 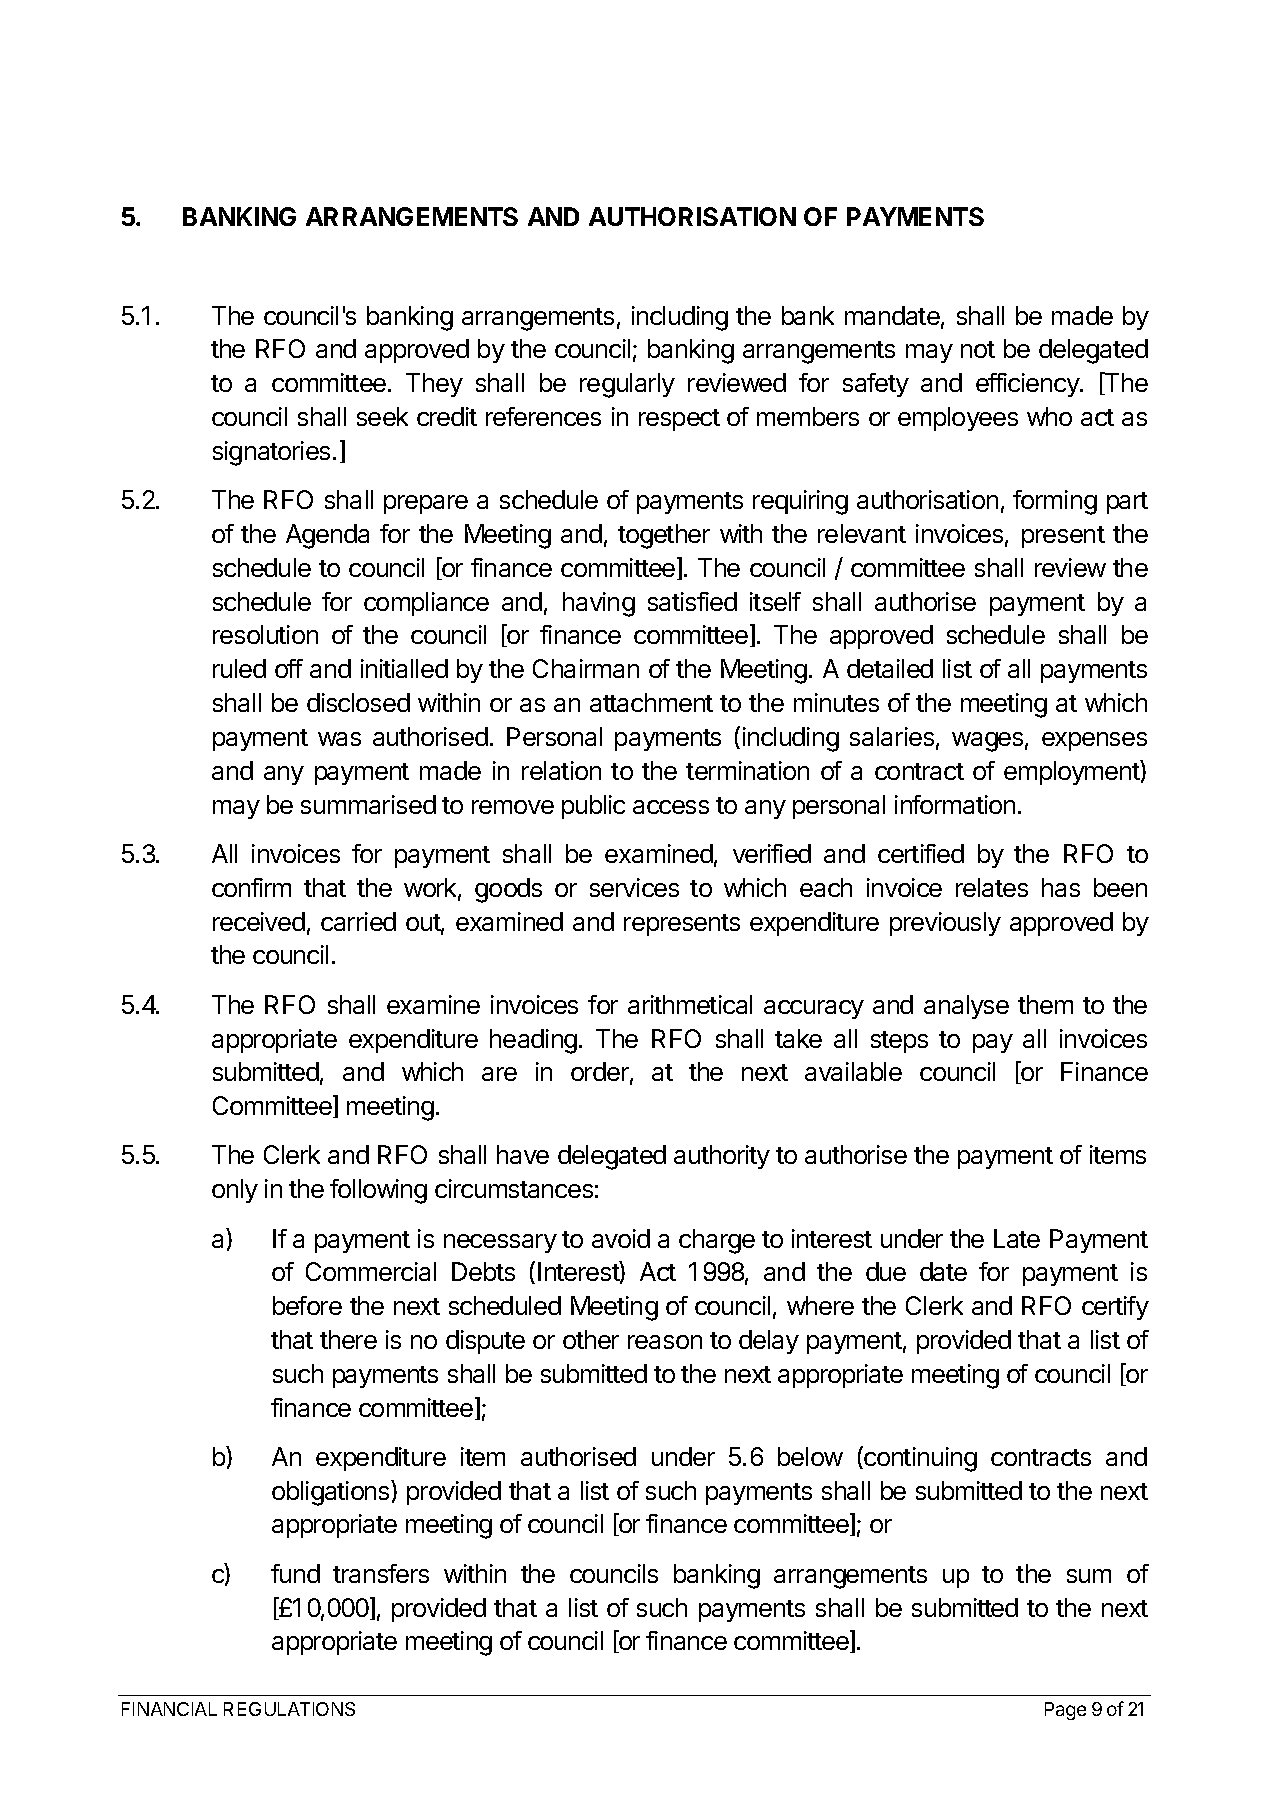 What do you see at coordinates (671, 807) in the screenshot?
I see `access` at bounding box center [671, 807].
